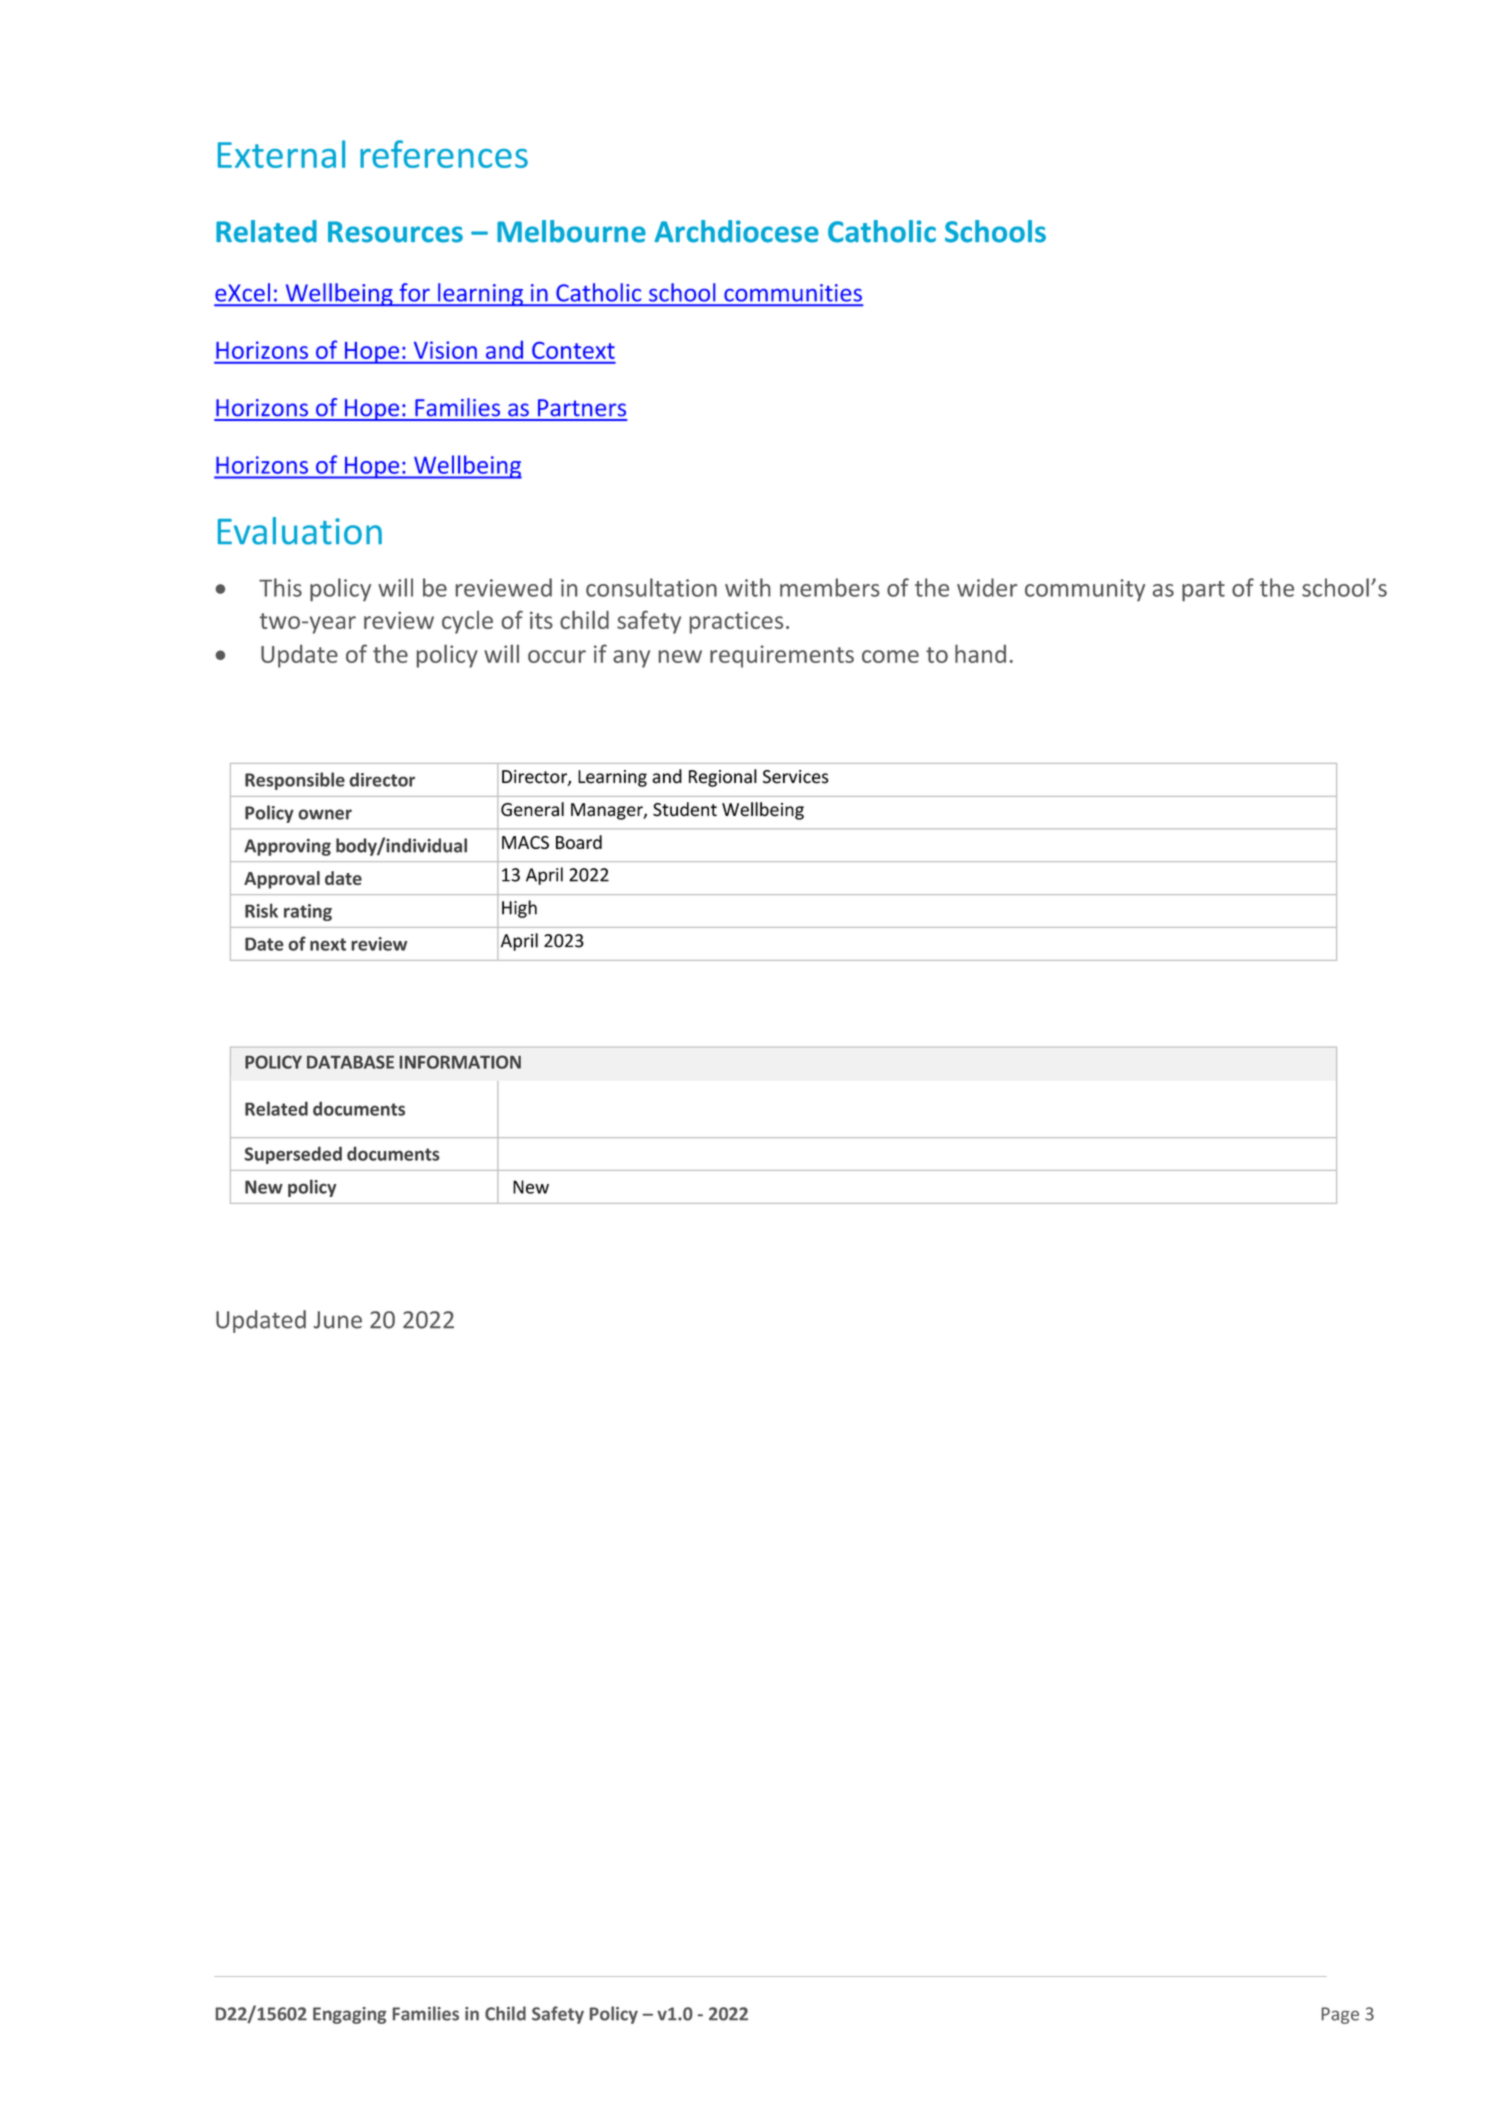 Image resolution: width=1499 pixels, height=2120 pixels. What do you see at coordinates (349, 2015) in the screenshot?
I see `Engaging` at bounding box center [349, 2015].
